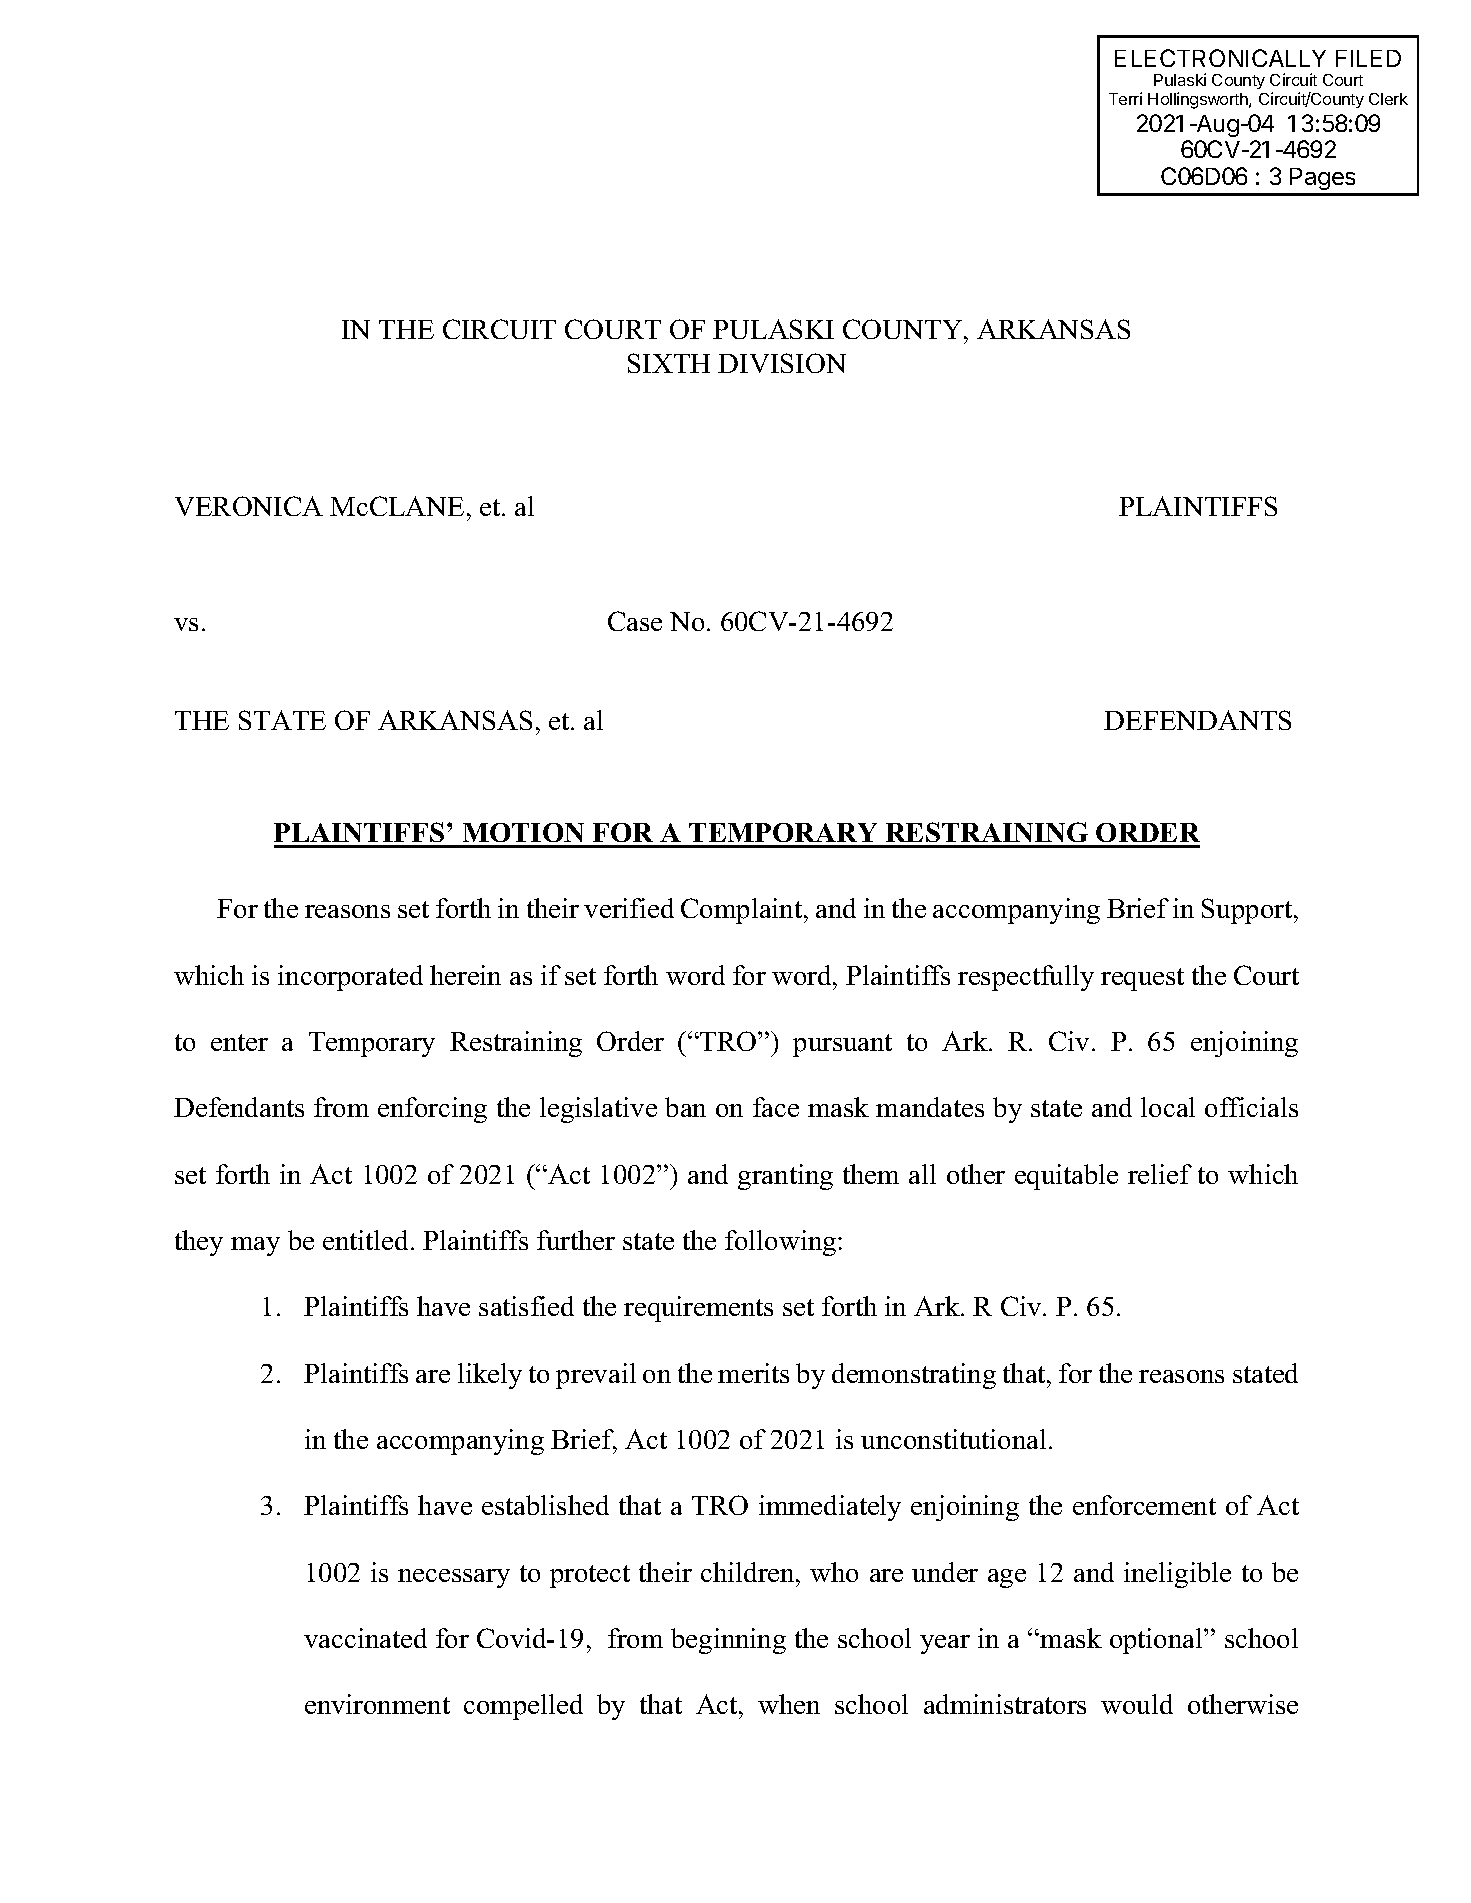  What do you see at coordinates (1160, 1174) in the image?
I see `relief` at bounding box center [1160, 1174].
